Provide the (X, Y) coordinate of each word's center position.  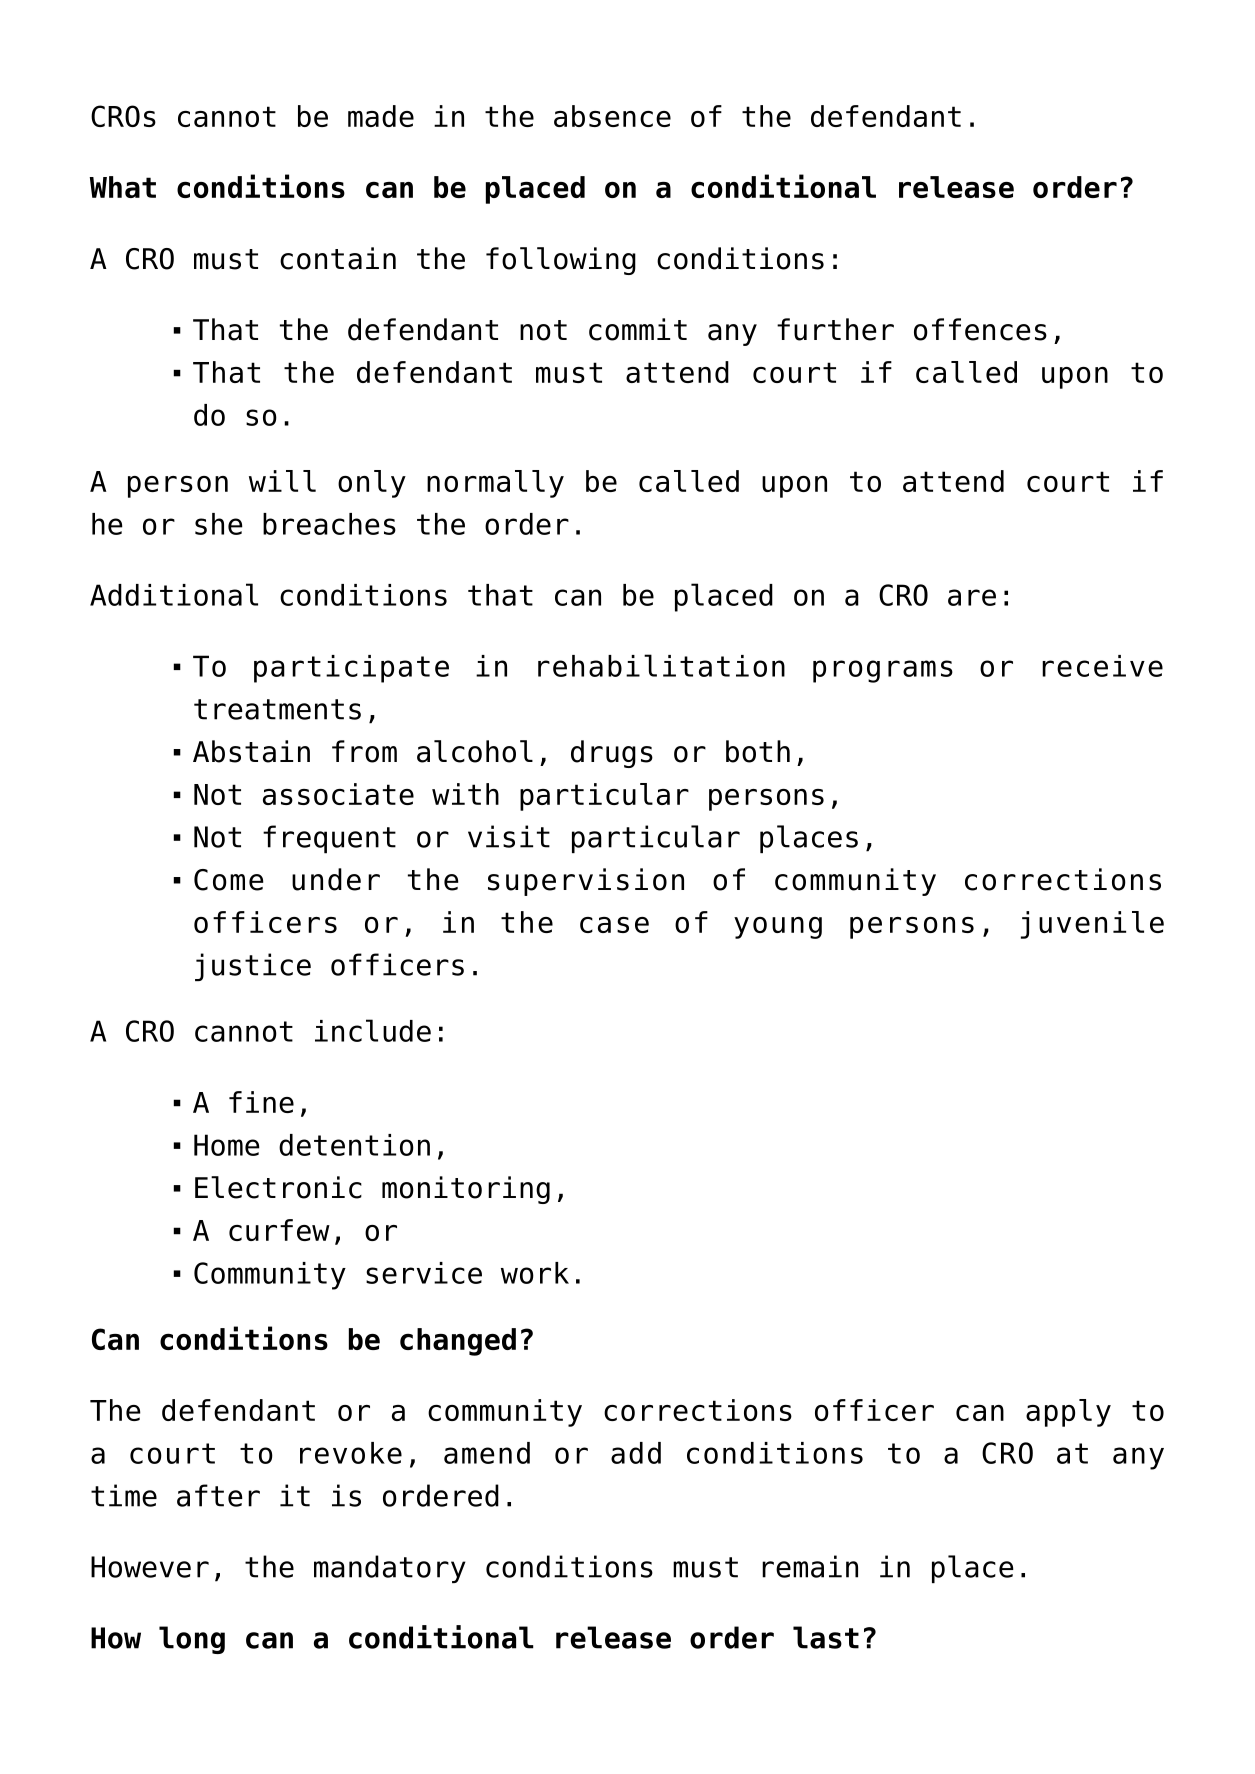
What (122, 187)
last (826, 1637)
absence (612, 116)
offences (980, 329)
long (192, 1640)
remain (810, 1566)
